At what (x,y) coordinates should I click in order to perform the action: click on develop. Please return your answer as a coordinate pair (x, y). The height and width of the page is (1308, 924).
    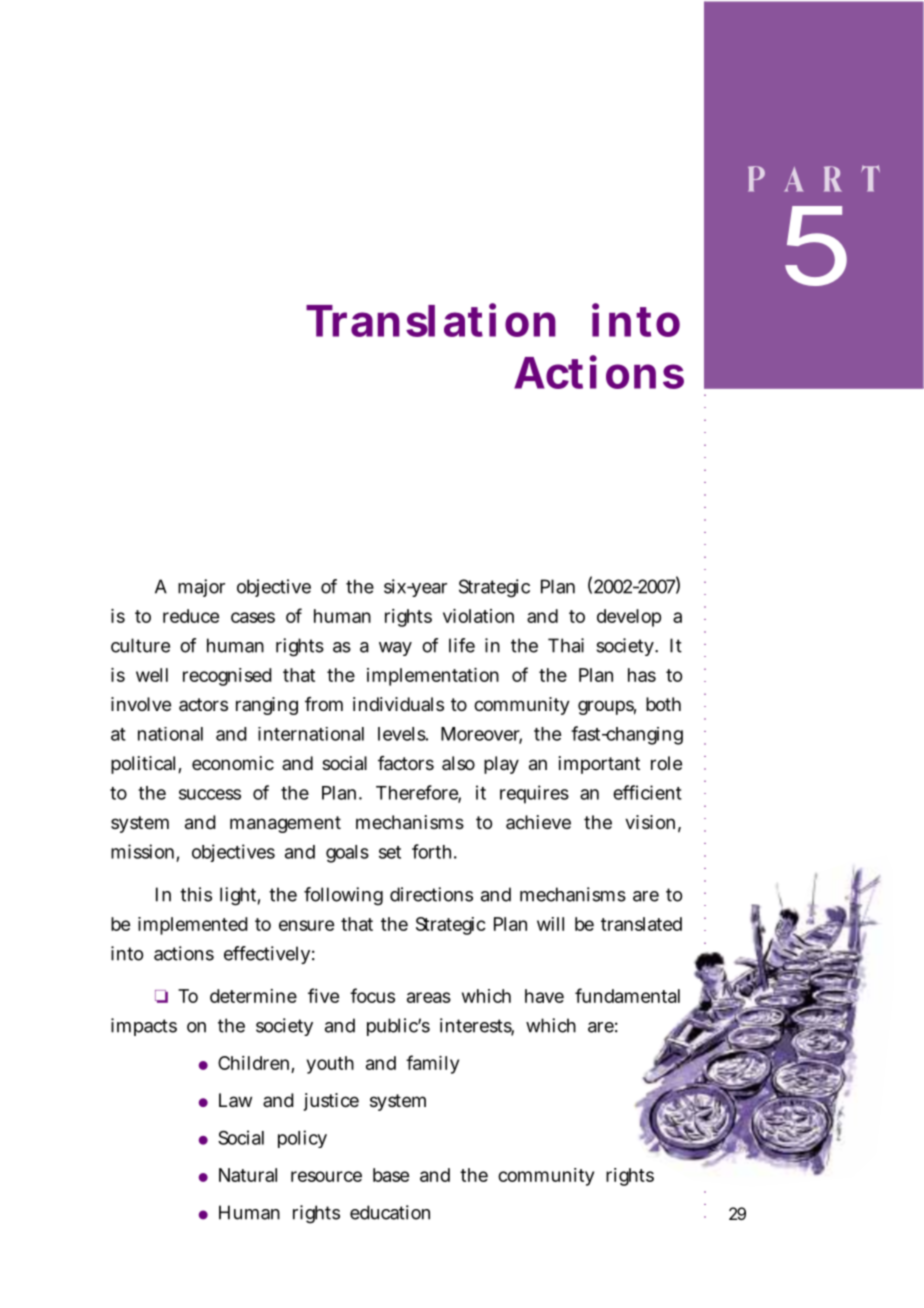
    Looking at the image, I should click on (629, 618).
